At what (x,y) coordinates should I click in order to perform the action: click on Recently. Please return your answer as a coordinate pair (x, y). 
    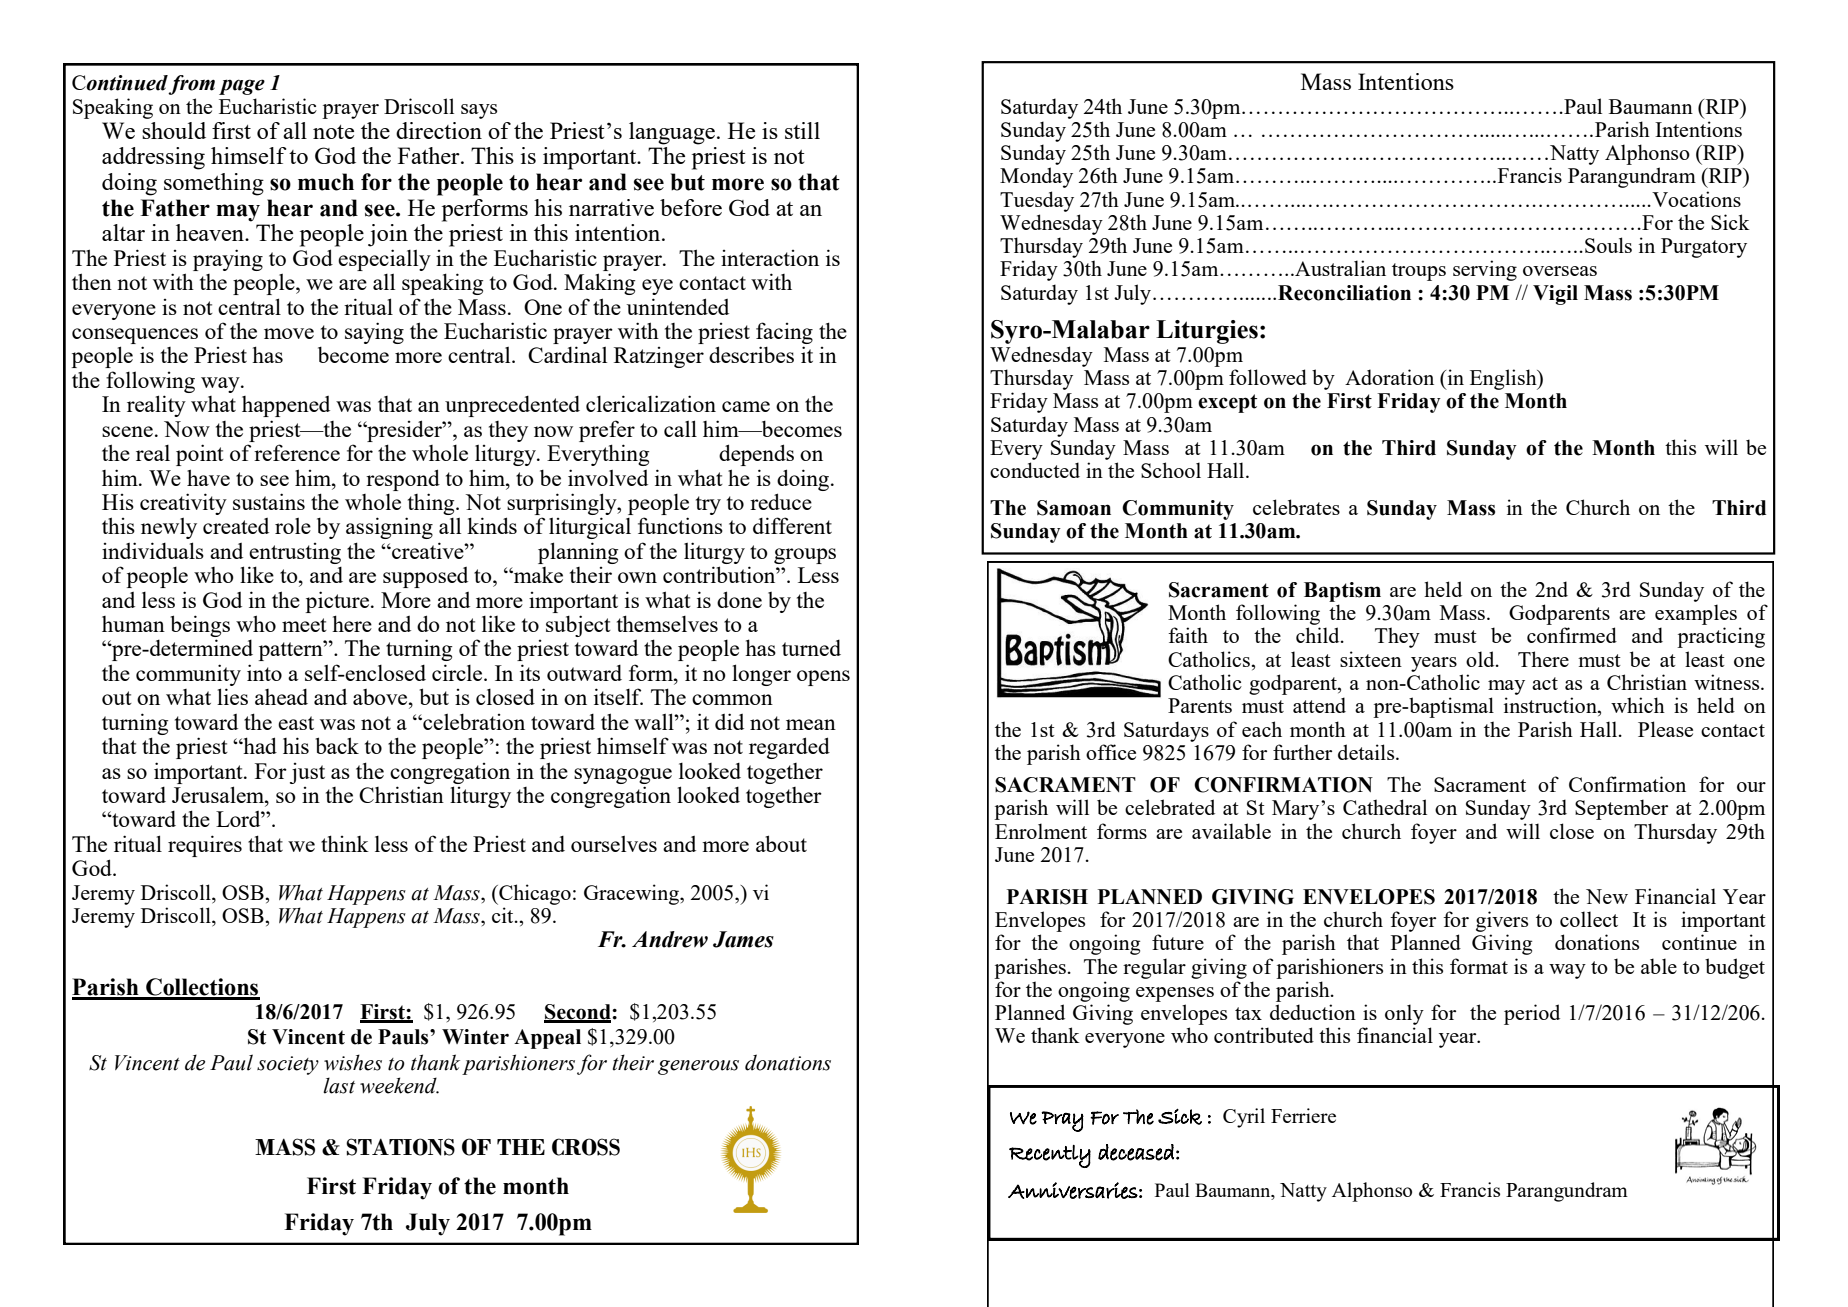
    Looking at the image, I should click on (1050, 1156).
